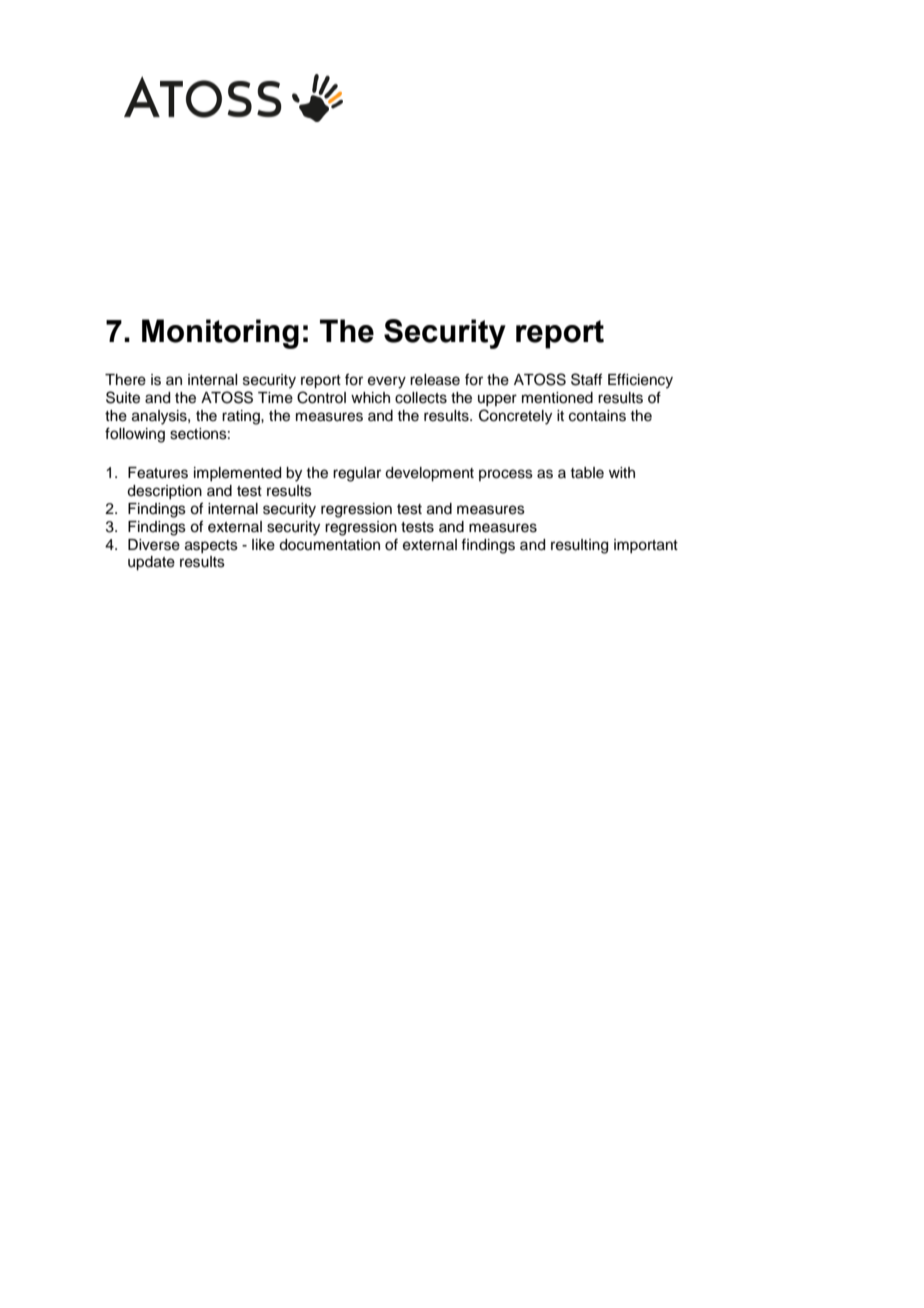 This page has height=1308, width=924. I want to click on which, so click(370, 398).
